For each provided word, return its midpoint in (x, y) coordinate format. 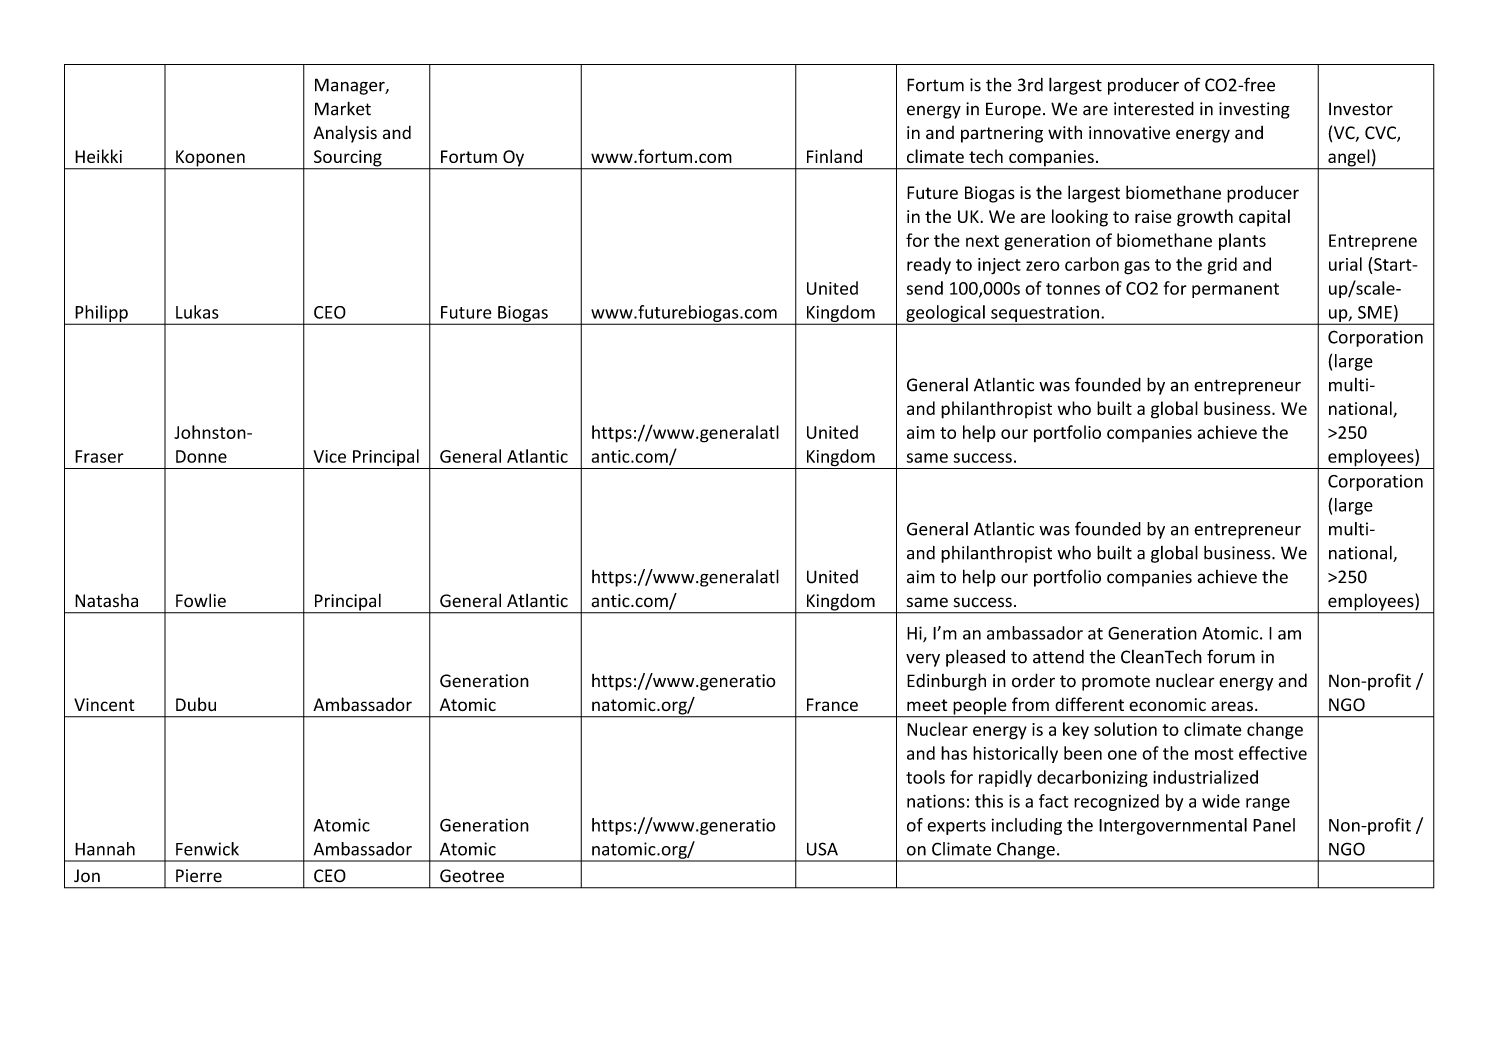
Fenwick (207, 849)
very (923, 660)
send (925, 288)
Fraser (99, 456)
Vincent (104, 705)
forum (1231, 656)
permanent (1235, 290)
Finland (834, 156)
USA (822, 849)
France (832, 705)
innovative (1129, 133)
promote (1116, 683)
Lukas (197, 312)
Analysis (345, 134)
